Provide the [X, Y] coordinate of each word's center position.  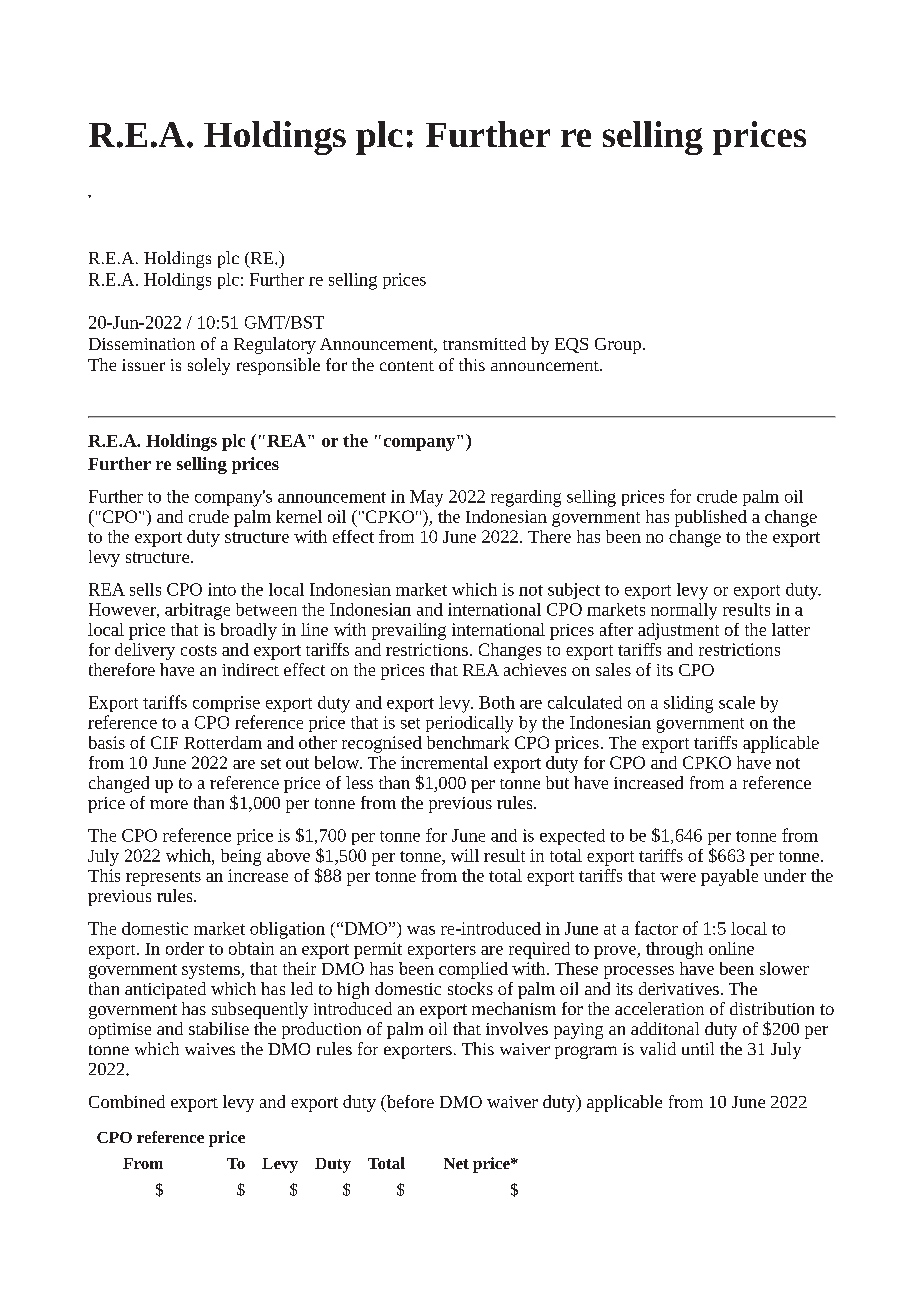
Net [456, 1163]
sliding [688, 704]
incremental [444, 762]
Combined [127, 1101]
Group [618, 346]
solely [209, 366]
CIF [164, 742]
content [407, 366]
